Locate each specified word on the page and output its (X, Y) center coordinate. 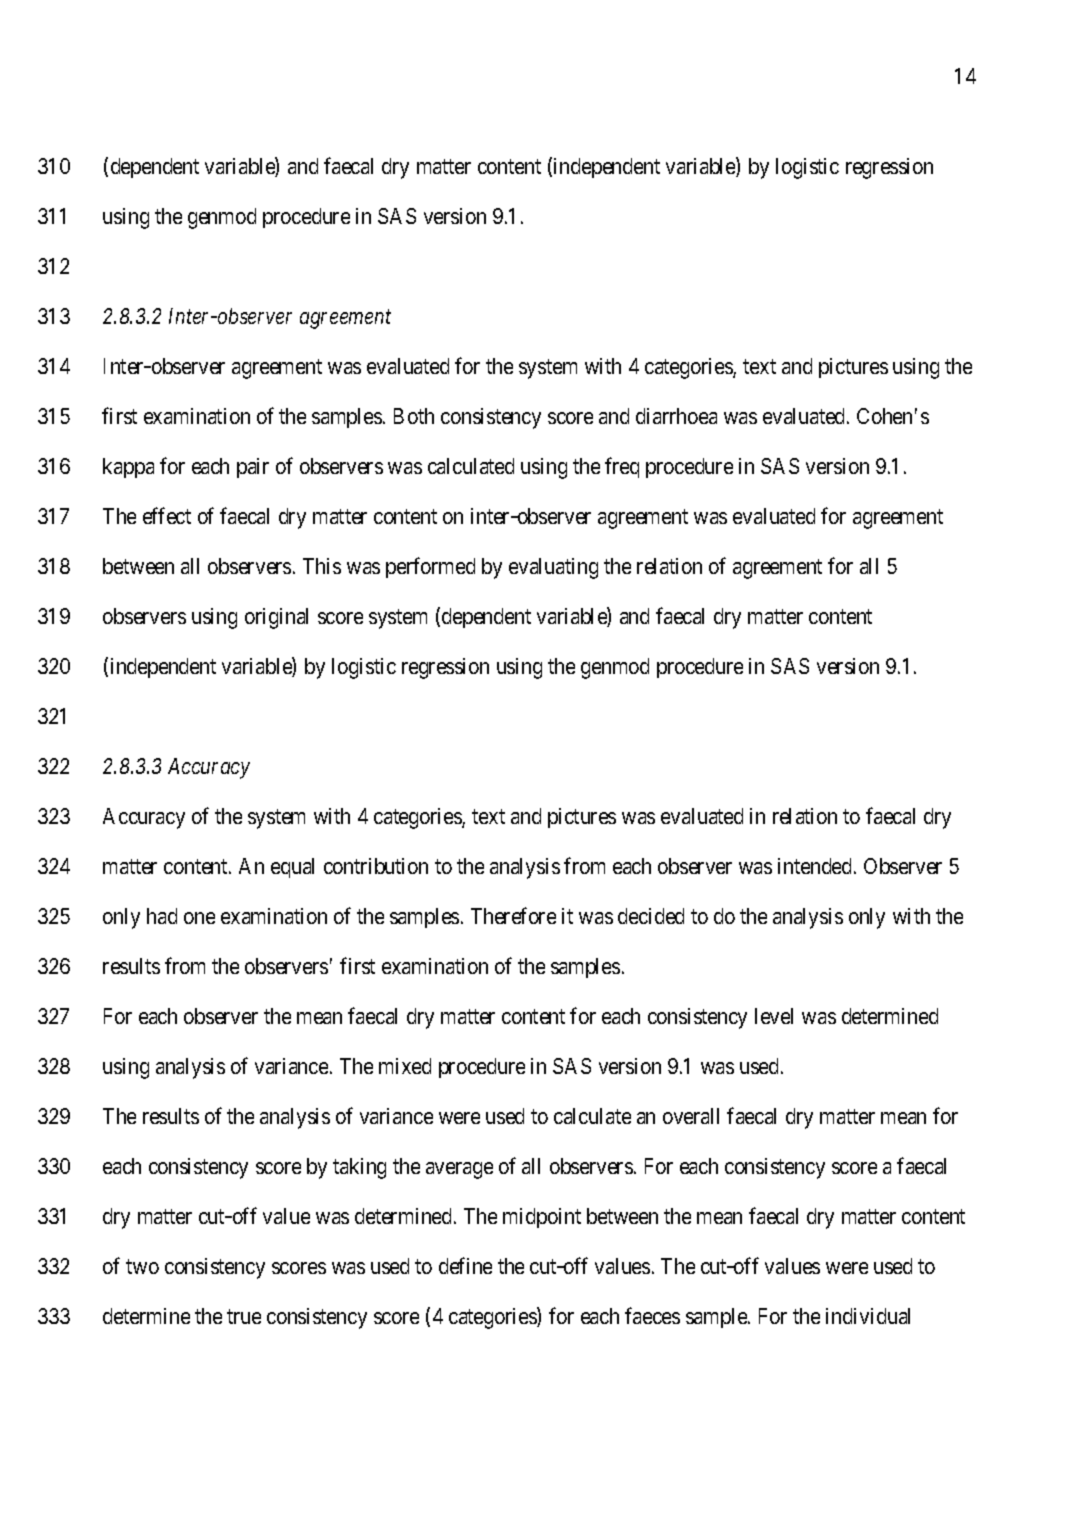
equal (292, 868)
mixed (405, 1066)
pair (253, 468)
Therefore (513, 915)
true (244, 1317)
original (276, 618)
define (465, 1265)
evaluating (553, 568)
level (774, 1016)
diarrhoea (676, 416)
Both (414, 416)
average (459, 1170)
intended (816, 866)
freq (622, 467)
